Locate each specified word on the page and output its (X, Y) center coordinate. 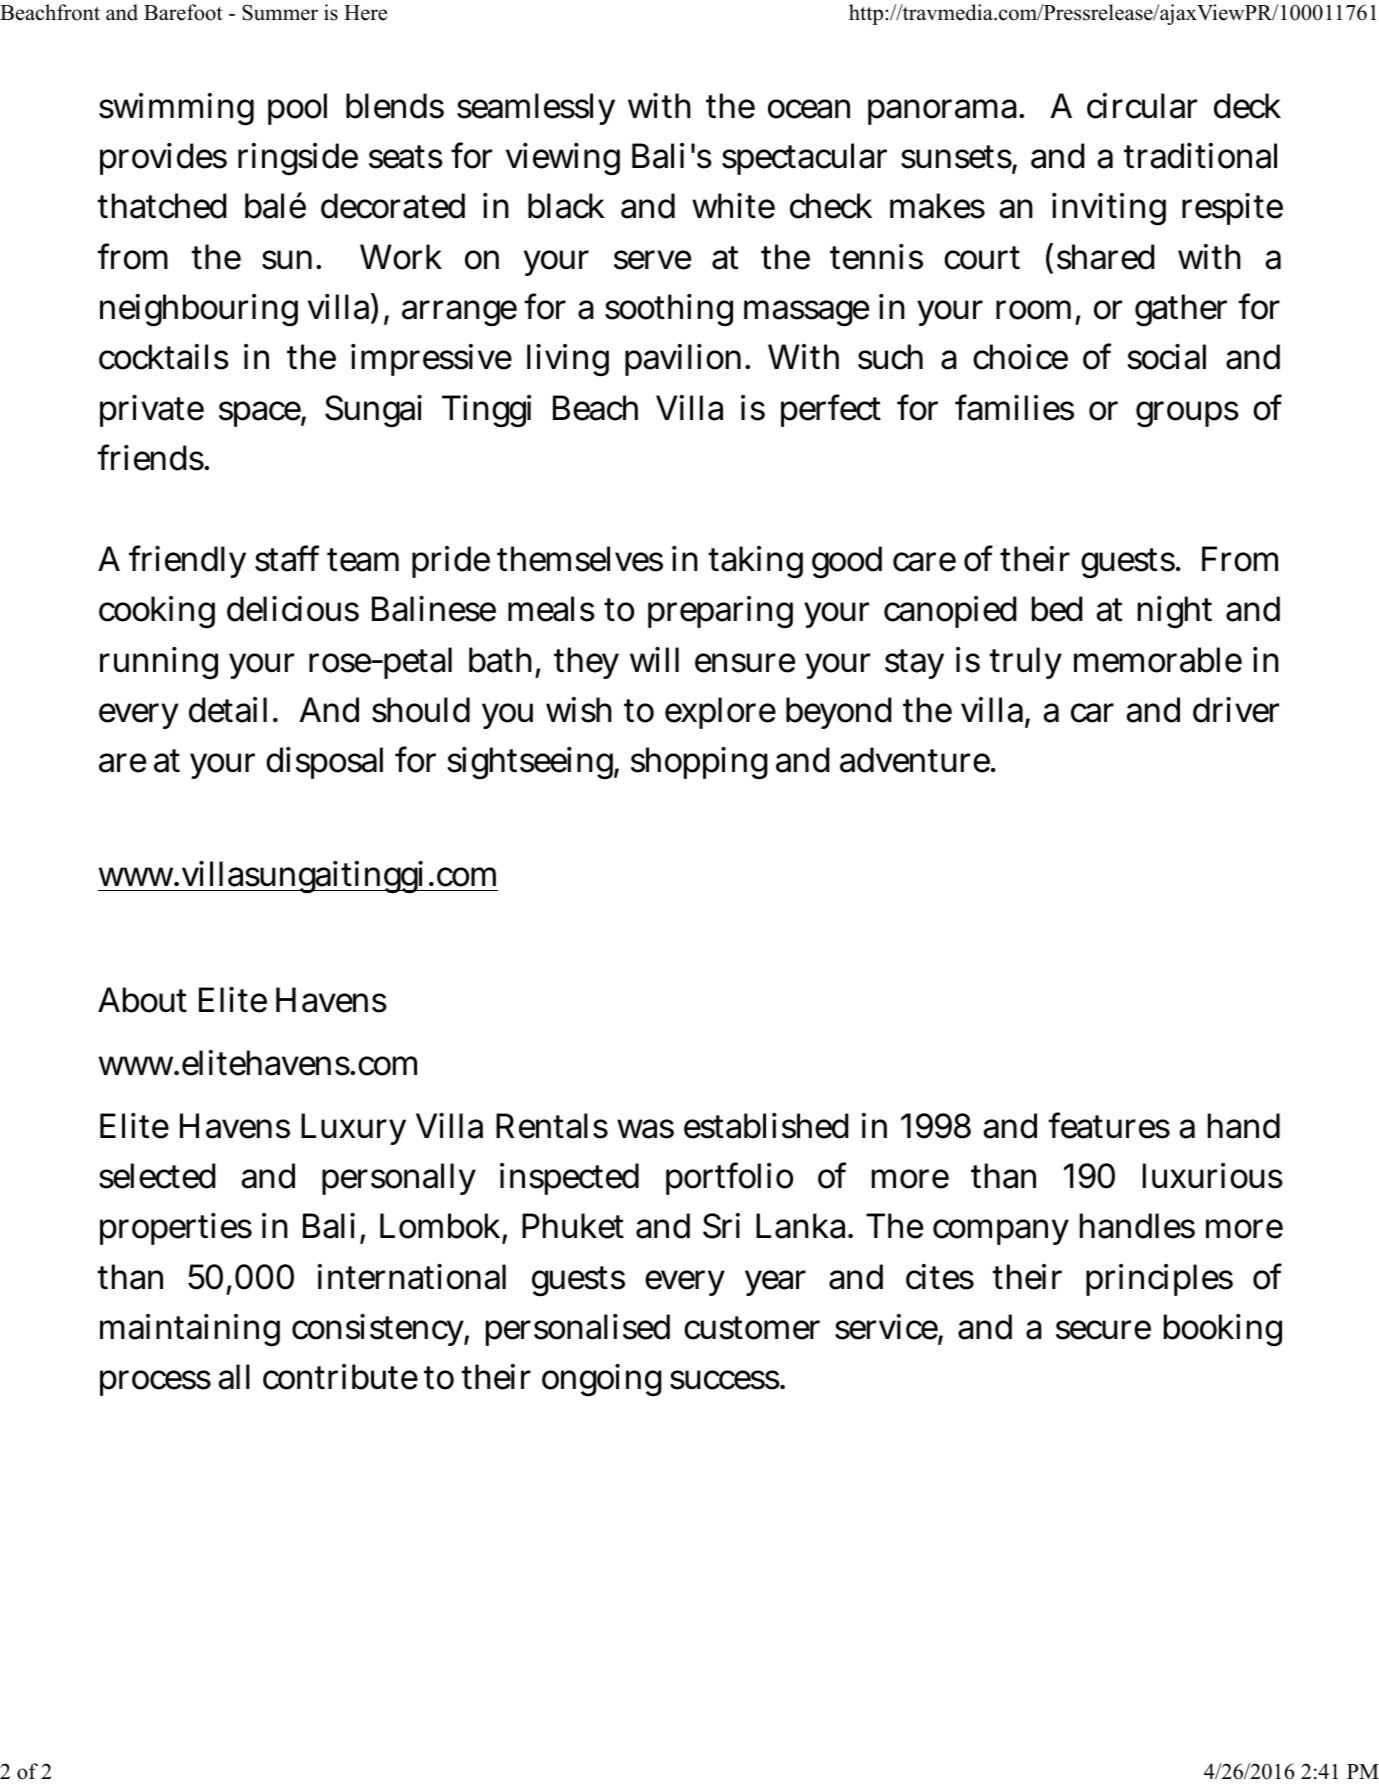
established (766, 1126)
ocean (809, 109)
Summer (280, 12)
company (1001, 1232)
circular (1142, 106)
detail (228, 710)
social (1166, 357)
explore (720, 713)
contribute (340, 1377)
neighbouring (199, 310)
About (142, 1000)
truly (1026, 663)
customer (752, 1328)
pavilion (683, 360)
